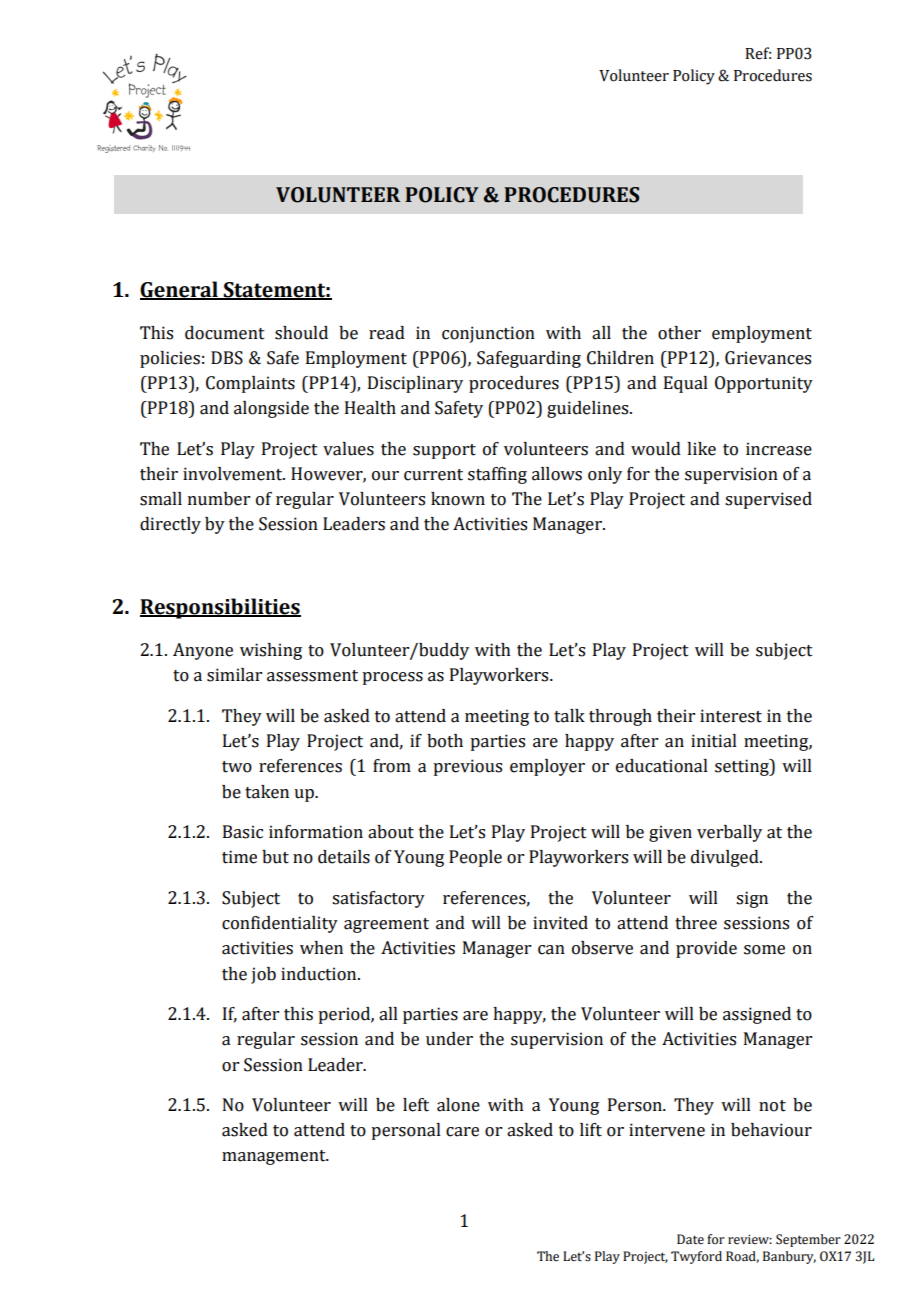 The width and height of the page is (924, 1308). What do you see at coordinates (237, 767) in the page?
I see `two` at bounding box center [237, 767].
